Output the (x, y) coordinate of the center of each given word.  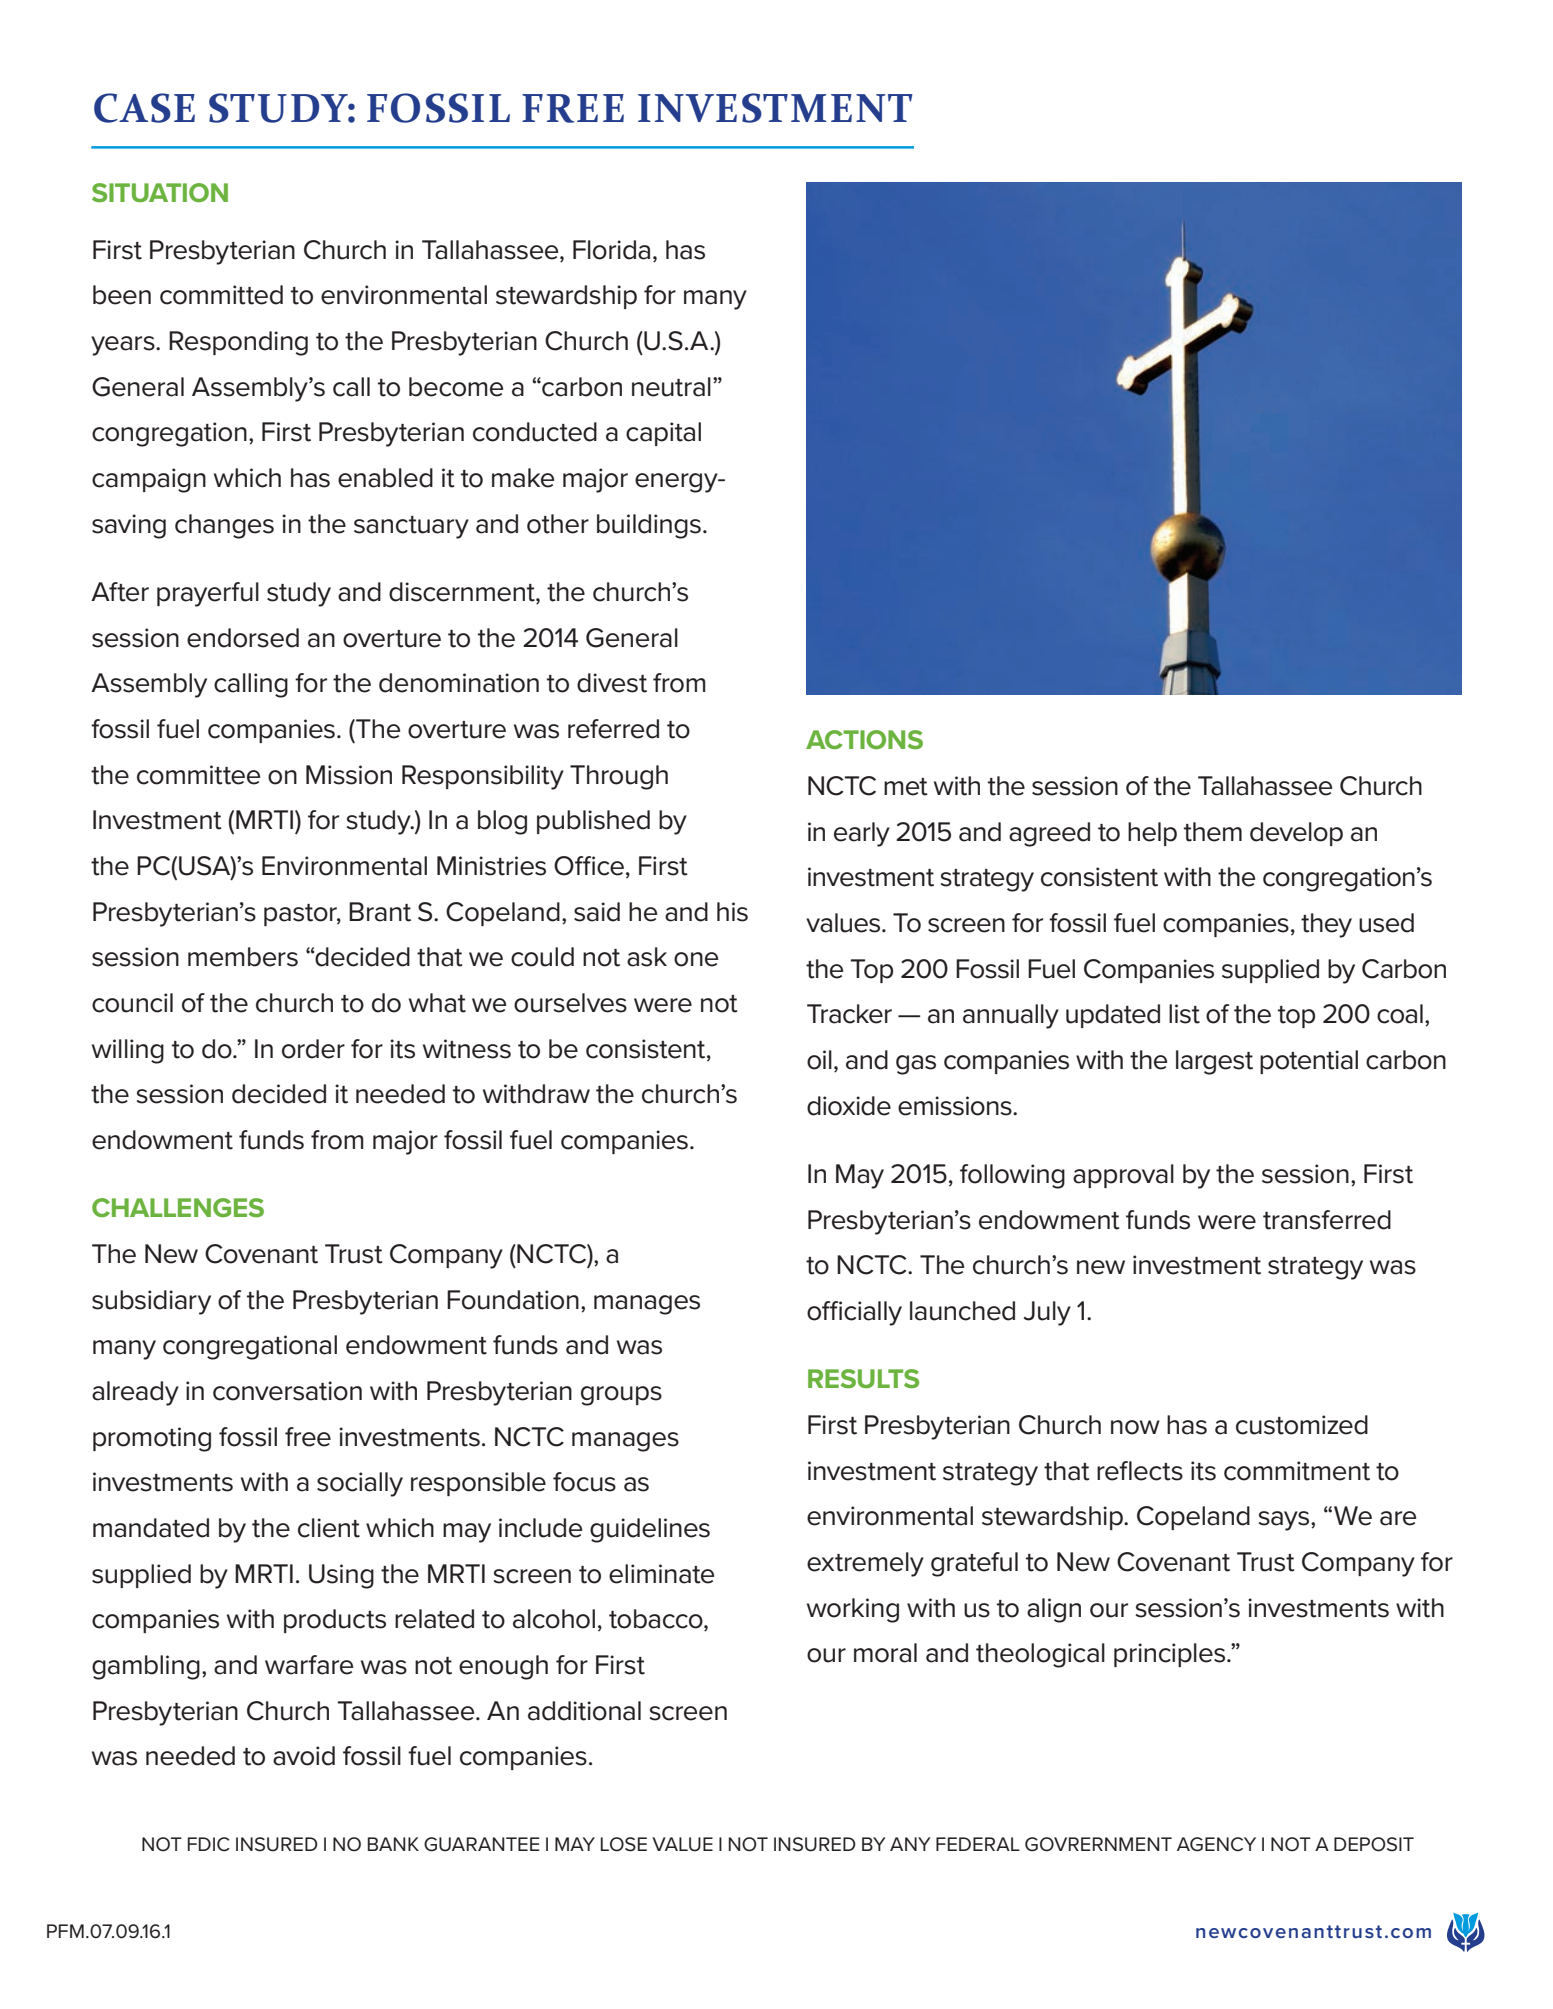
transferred (1327, 1220)
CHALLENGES (178, 1208)
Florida (611, 250)
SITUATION (160, 192)
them (1213, 832)
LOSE (624, 1844)
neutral (671, 387)
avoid (304, 1756)
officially (854, 1313)
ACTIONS (864, 739)
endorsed (243, 638)
